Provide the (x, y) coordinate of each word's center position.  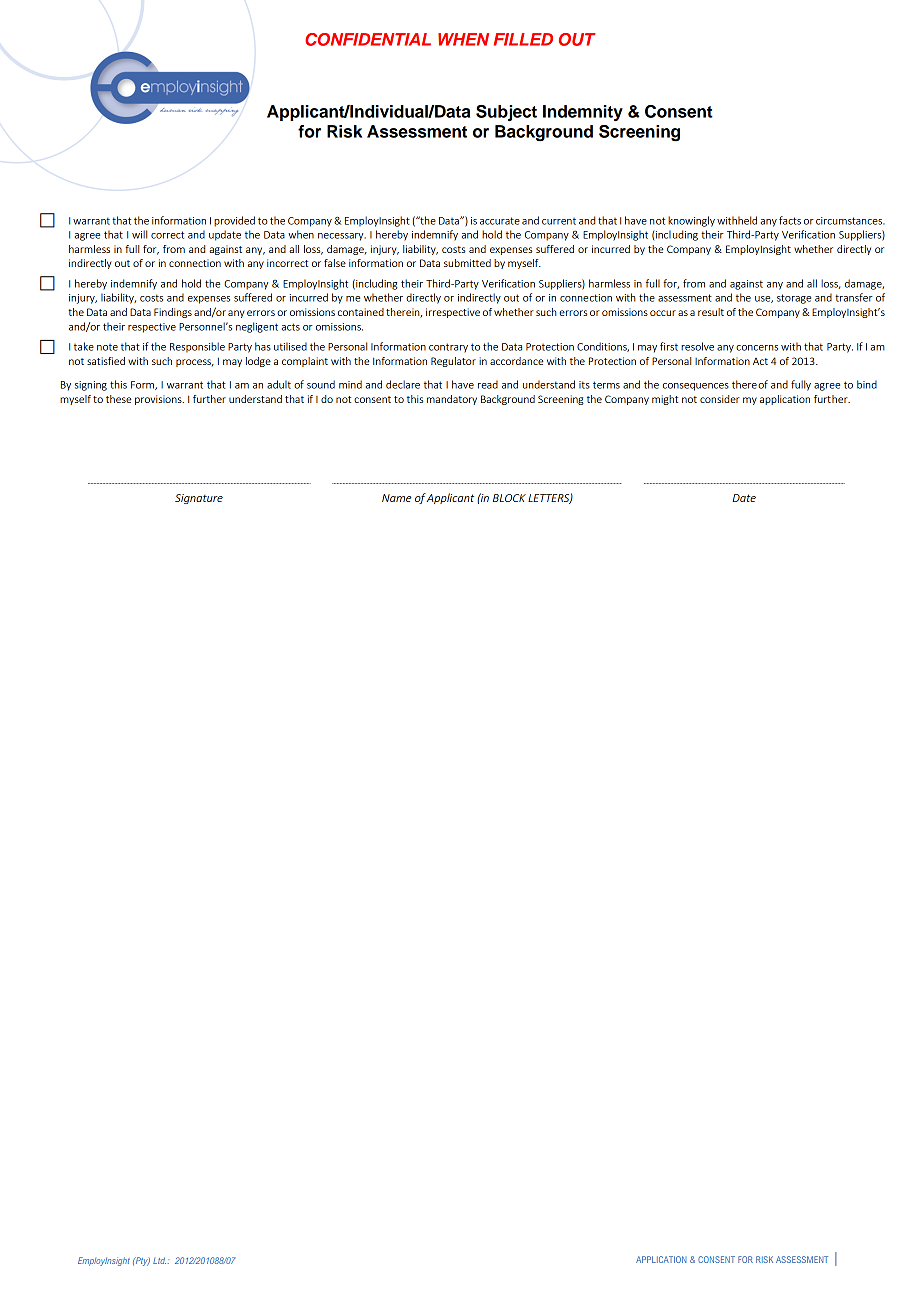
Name (396, 498)
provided (234, 221)
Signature (199, 499)
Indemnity (583, 113)
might (665, 400)
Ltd (159, 1260)
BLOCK (509, 498)
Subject (506, 113)
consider (720, 399)
